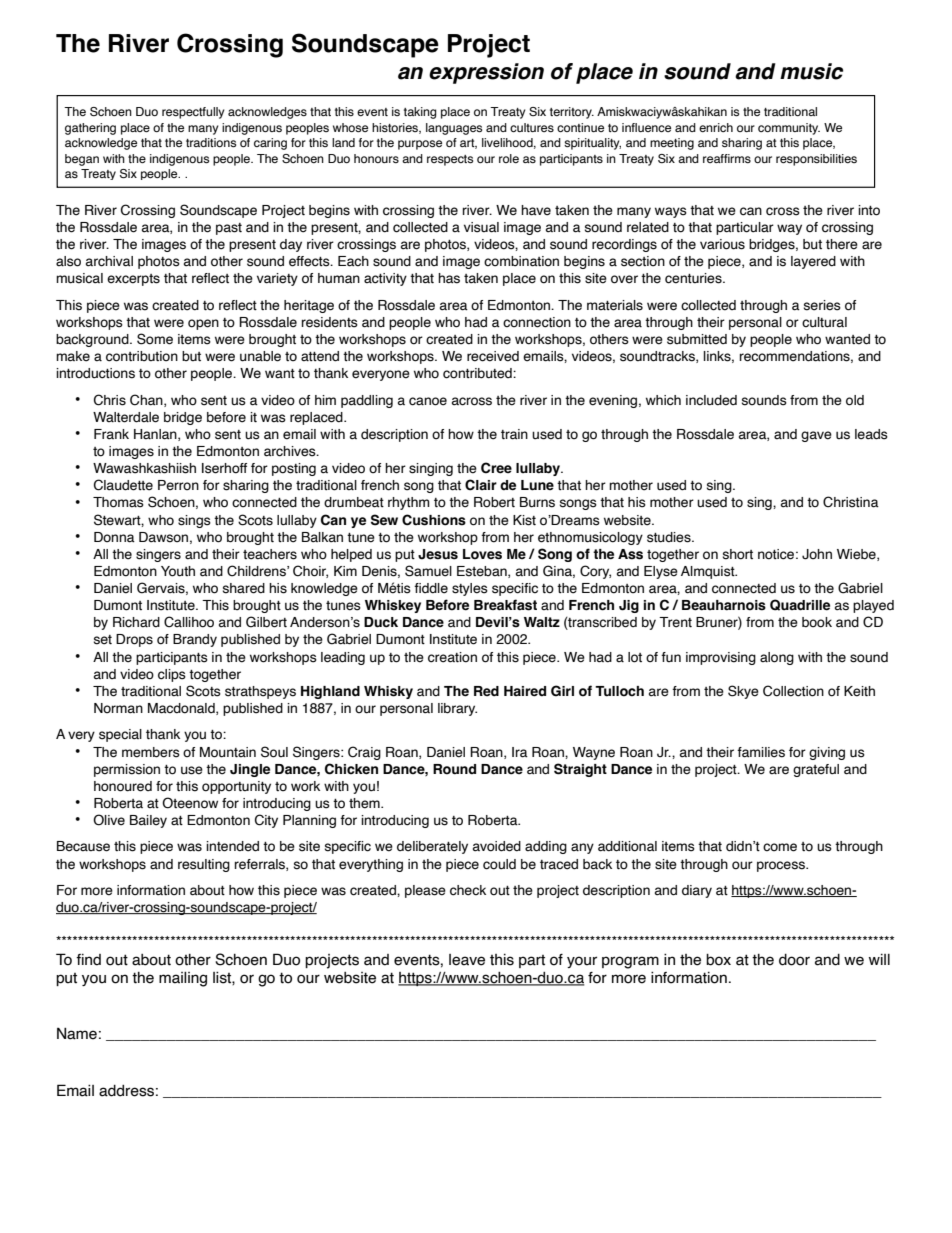 The height and width of the screenshot is (1233, 952). Describe the element at coordinates (193, 113) in the screenshot. I see `respectfully` at that location.
